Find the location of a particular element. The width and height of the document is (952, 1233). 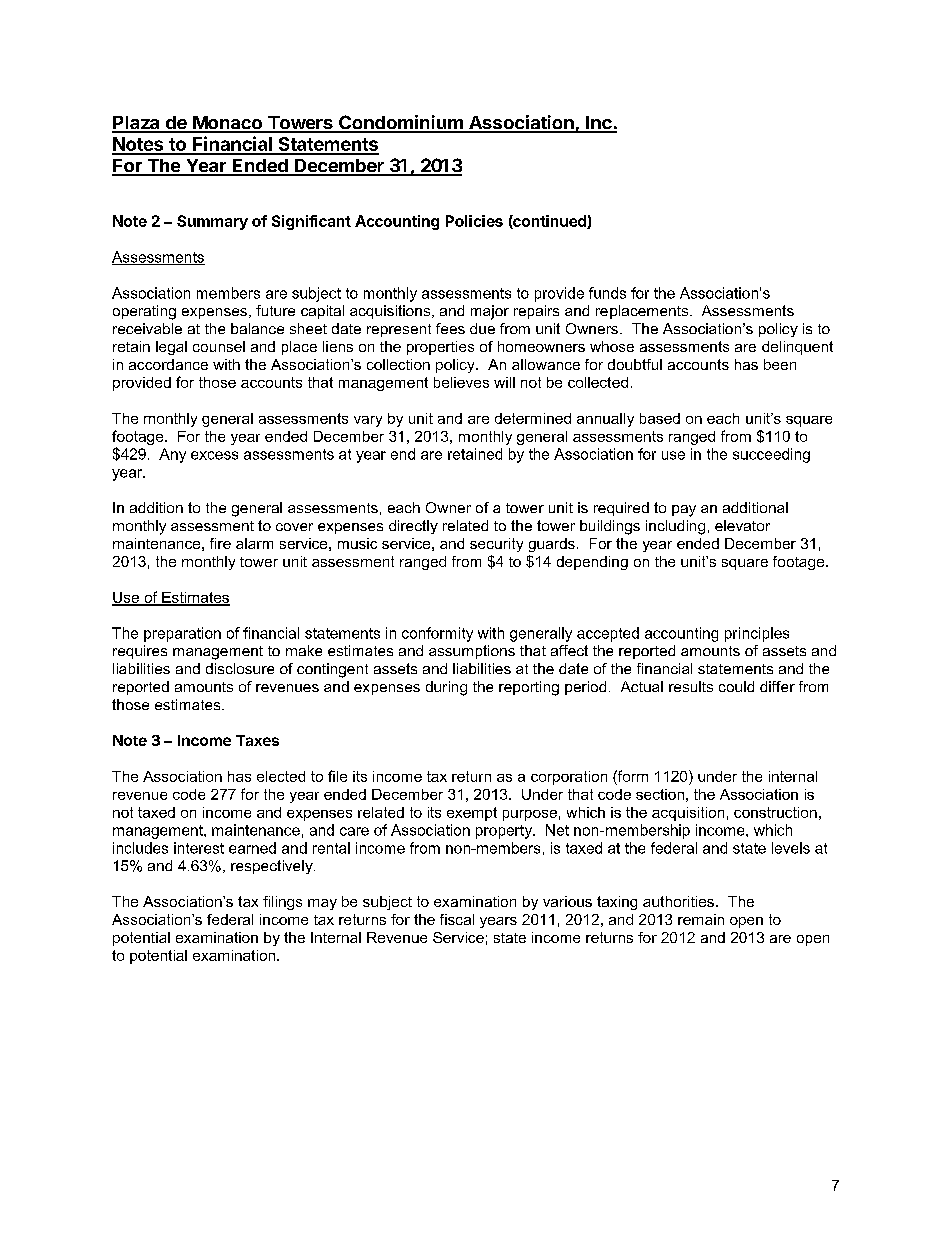

filings is located at coordinates (282, 903).
